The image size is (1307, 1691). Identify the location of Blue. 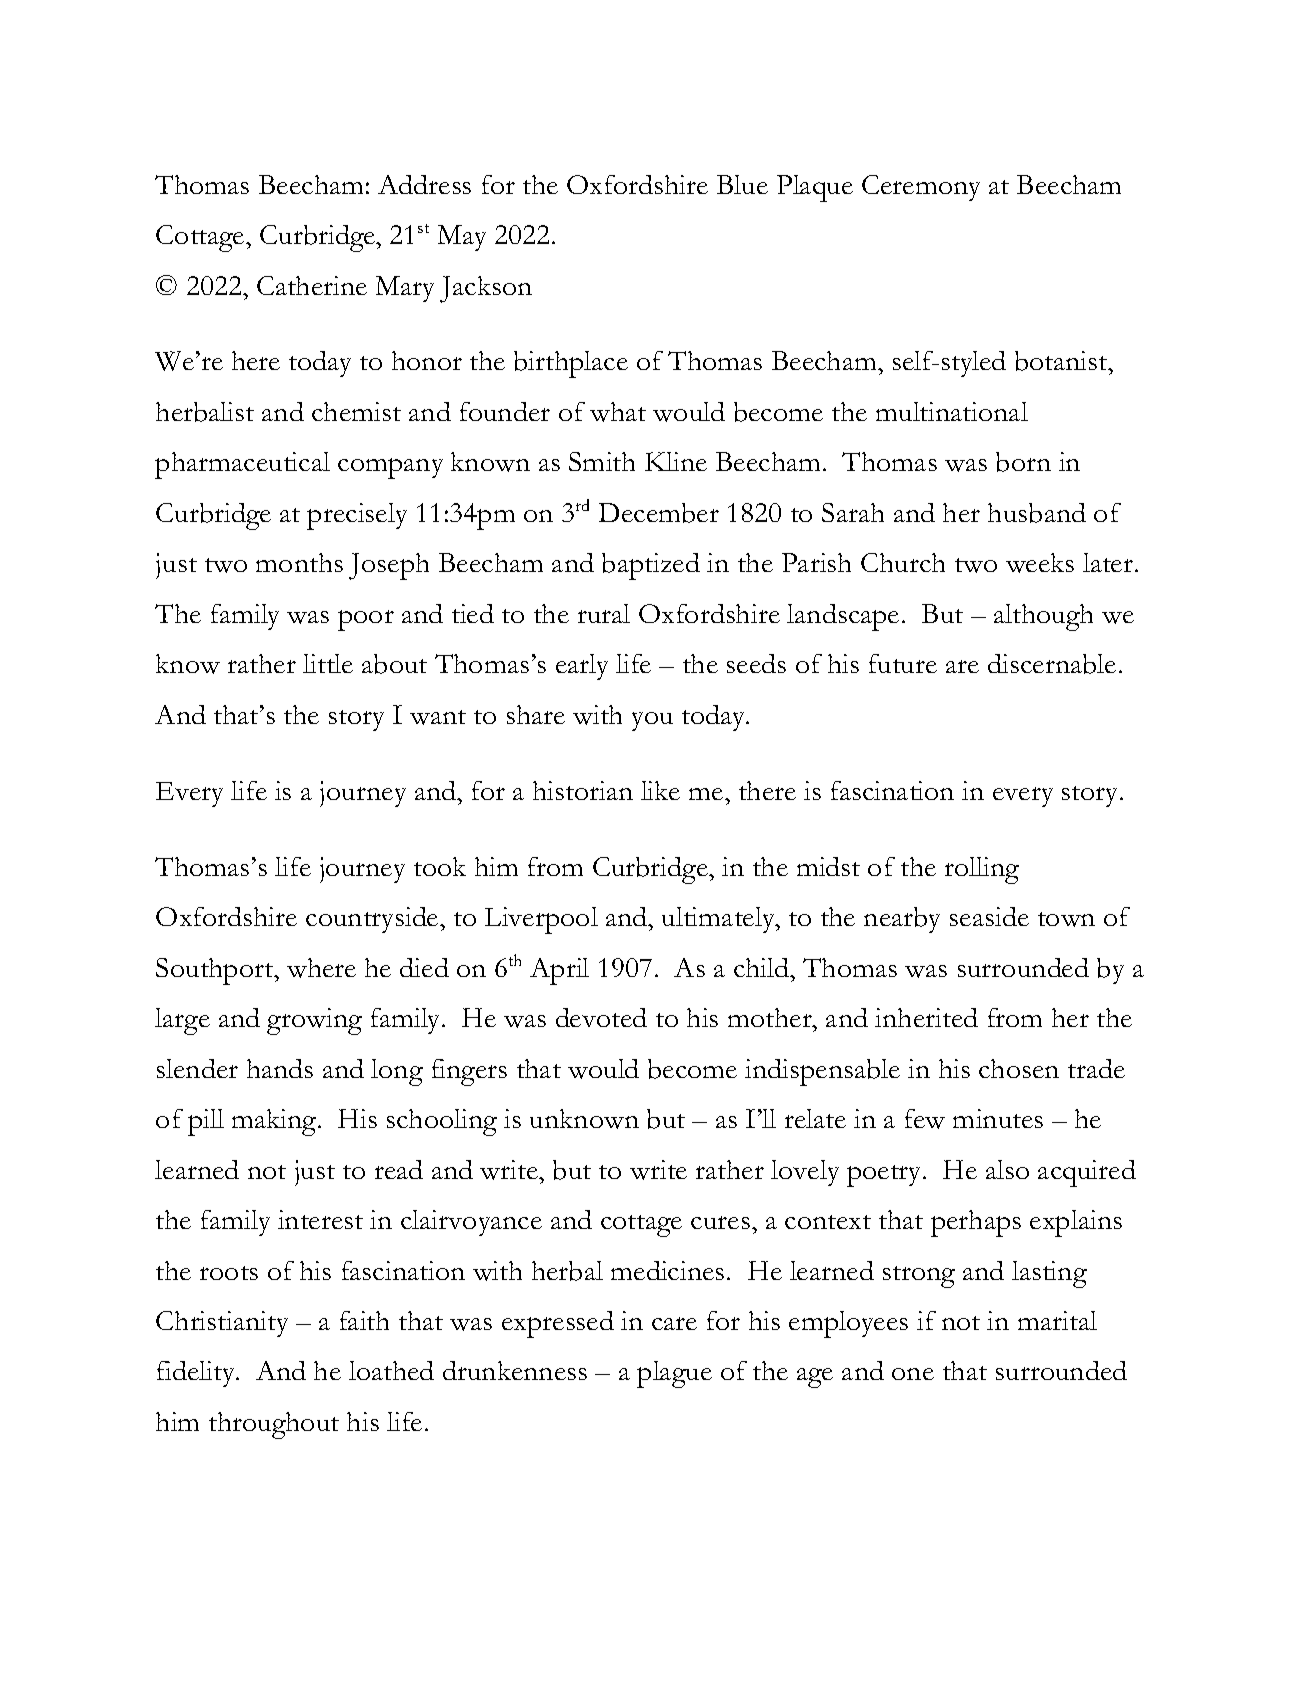
(742, 184).
